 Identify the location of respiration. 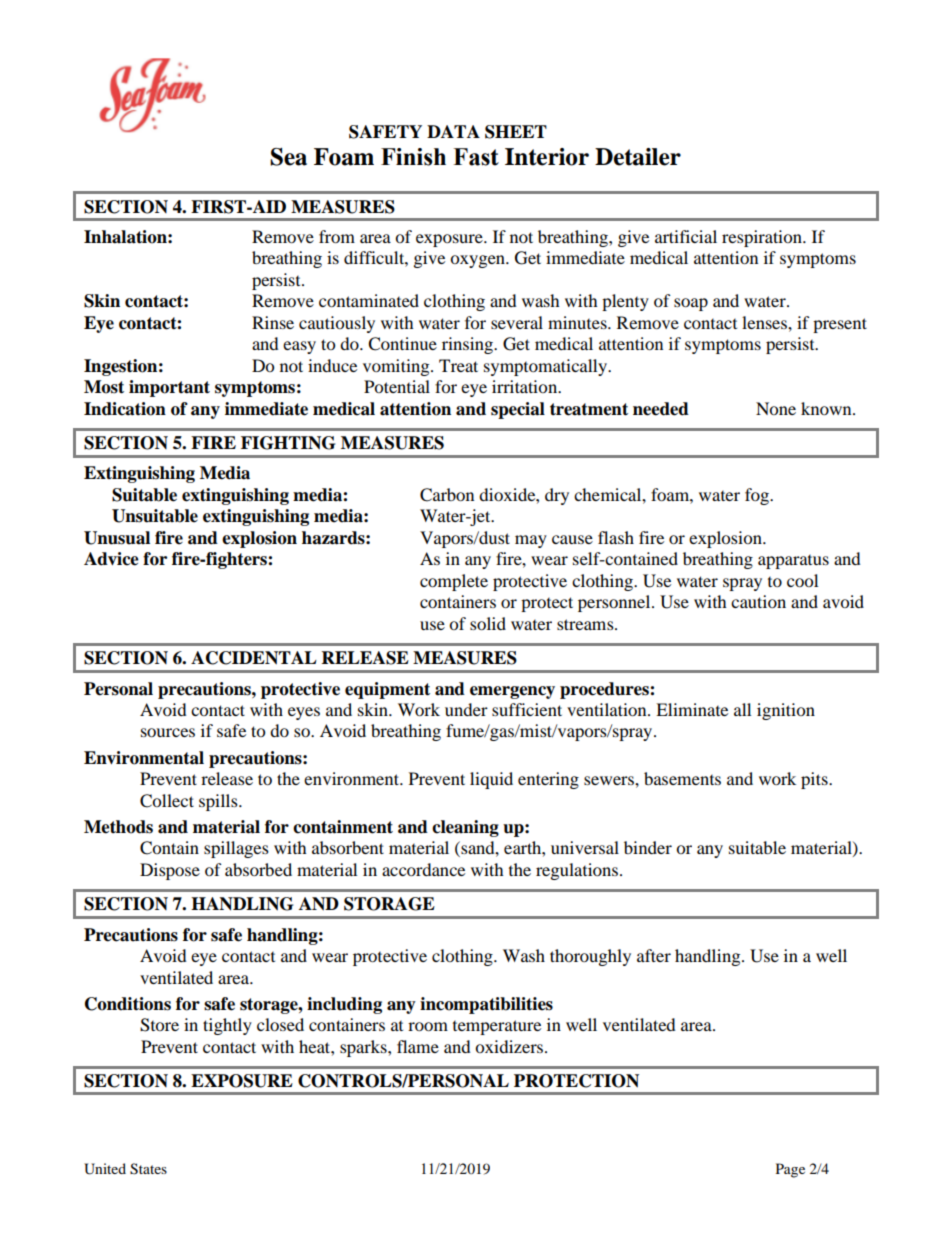
(763, 238).
